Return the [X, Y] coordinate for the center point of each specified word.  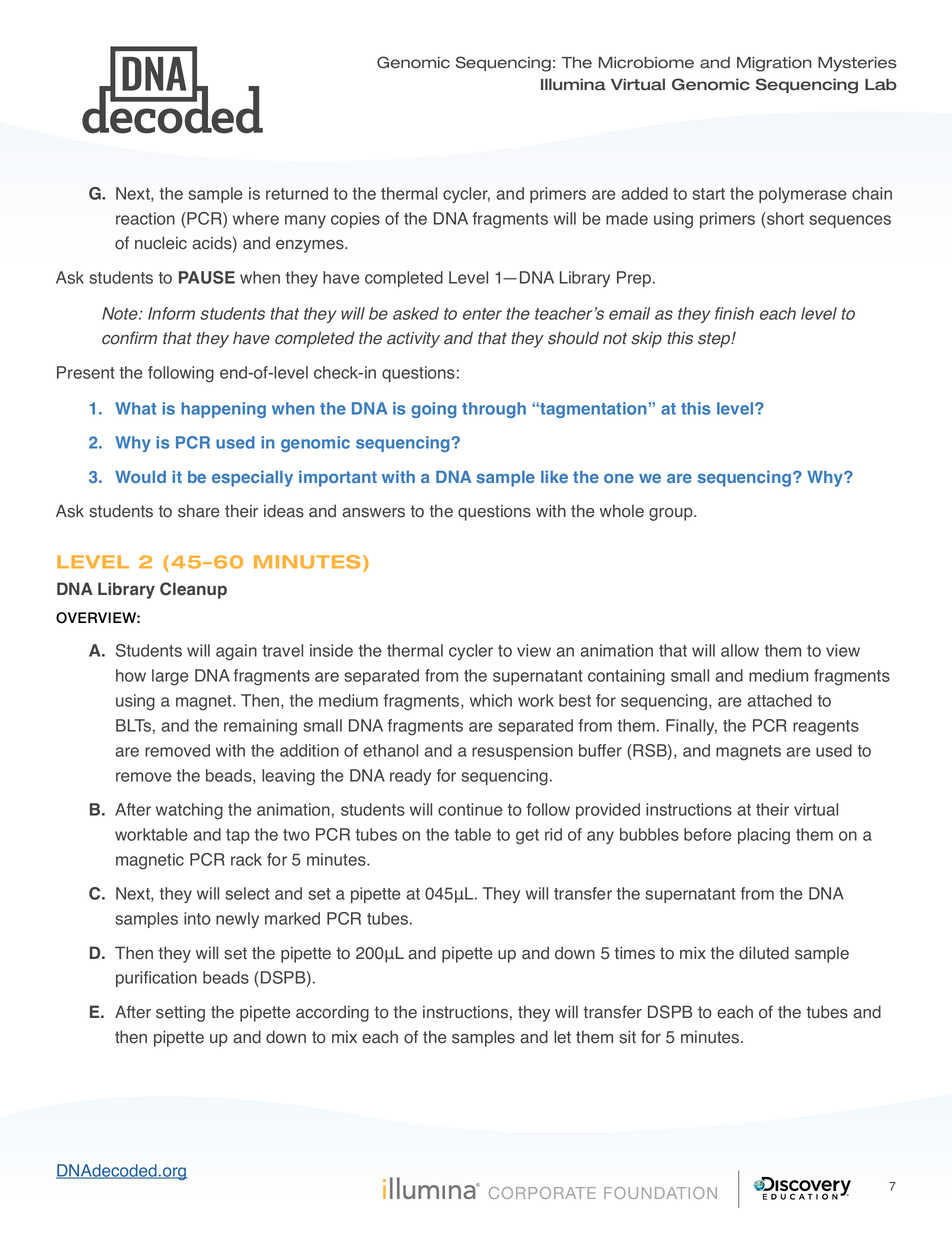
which [491, 700]
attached [779, 700]
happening [223, 410]
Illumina [573, 84]
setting [180, 1013]
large [170, 677]
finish [734, 313]
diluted [764, 953]
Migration [774, 64]
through [494, 410]
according [332, 1013]
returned [297, 193]
